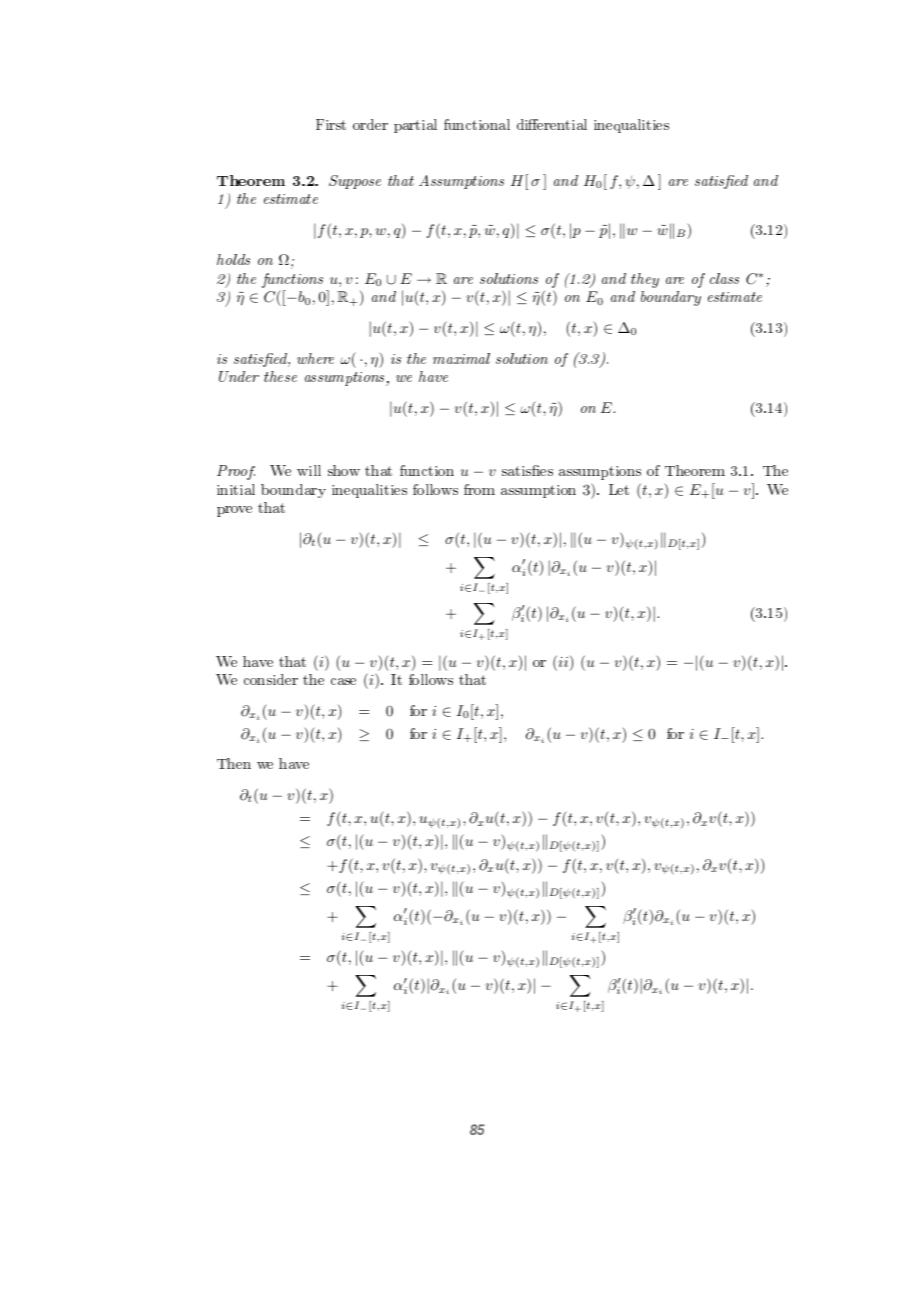 Image resolution: width=924 pixels, height=1308 pixels. I want to click on from, so click(479, 489).
